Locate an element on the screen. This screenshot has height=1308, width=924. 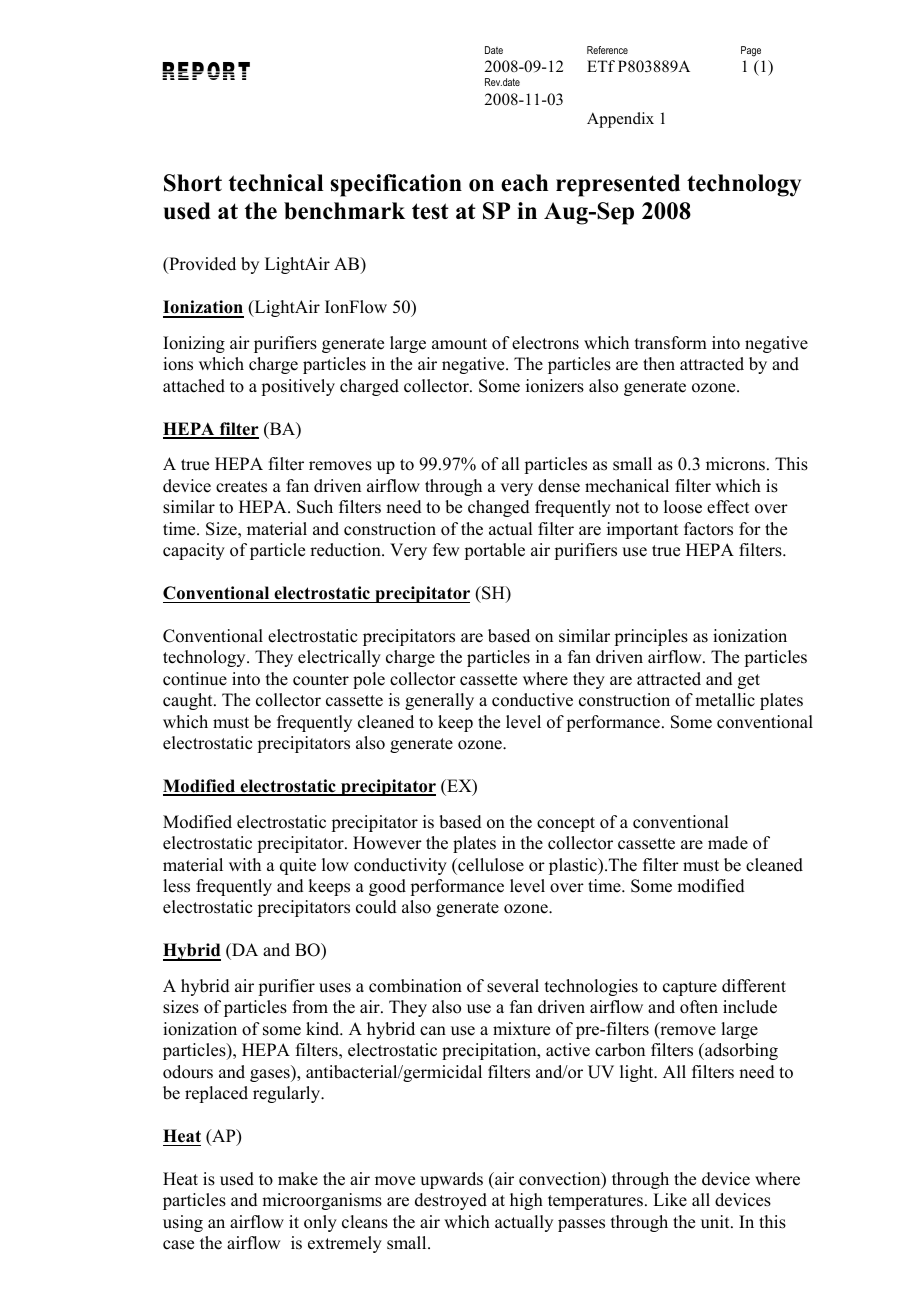
loose is located at coordinates (683, 507).
